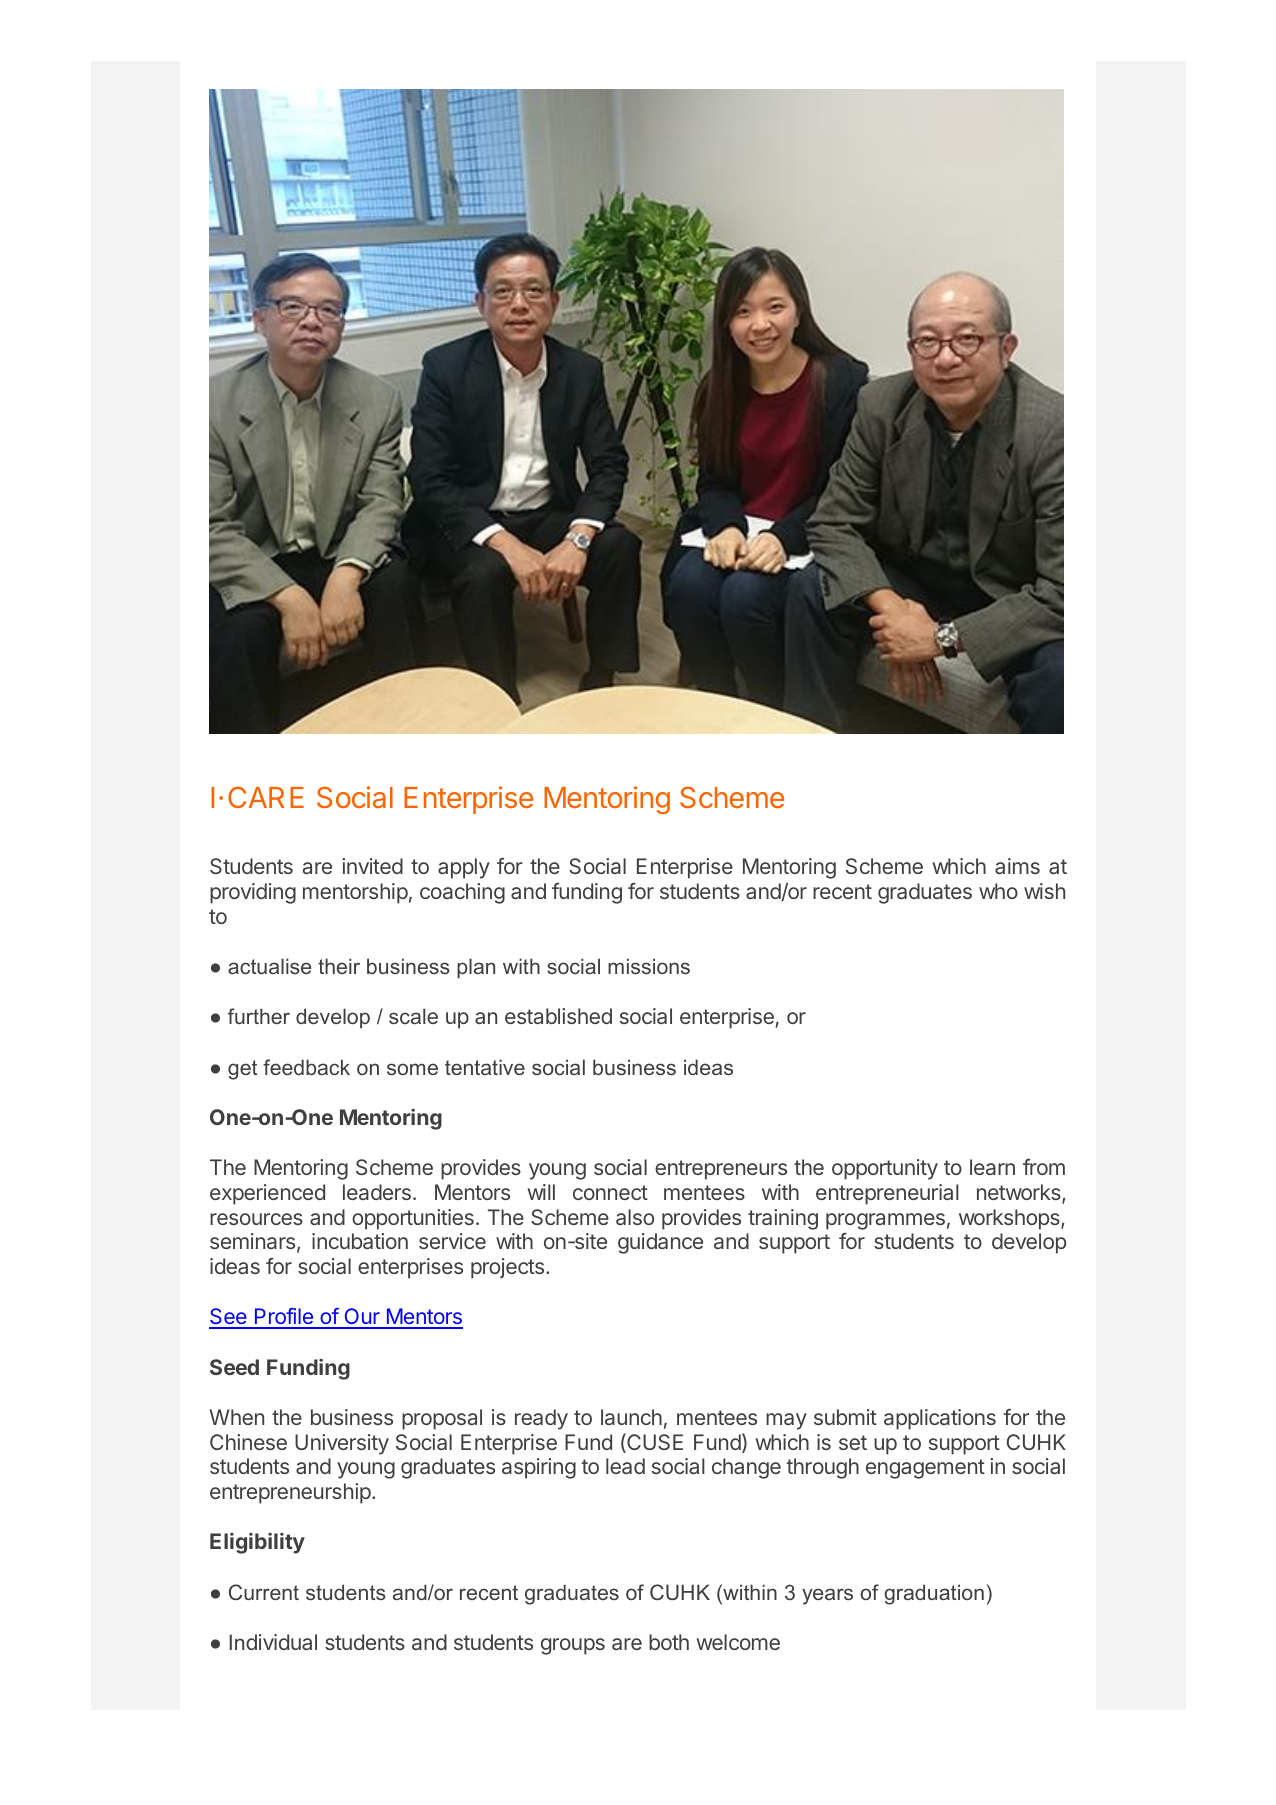 The width and height of the image is (1276, 1805). I want to click on established, so click(558, 1016).
